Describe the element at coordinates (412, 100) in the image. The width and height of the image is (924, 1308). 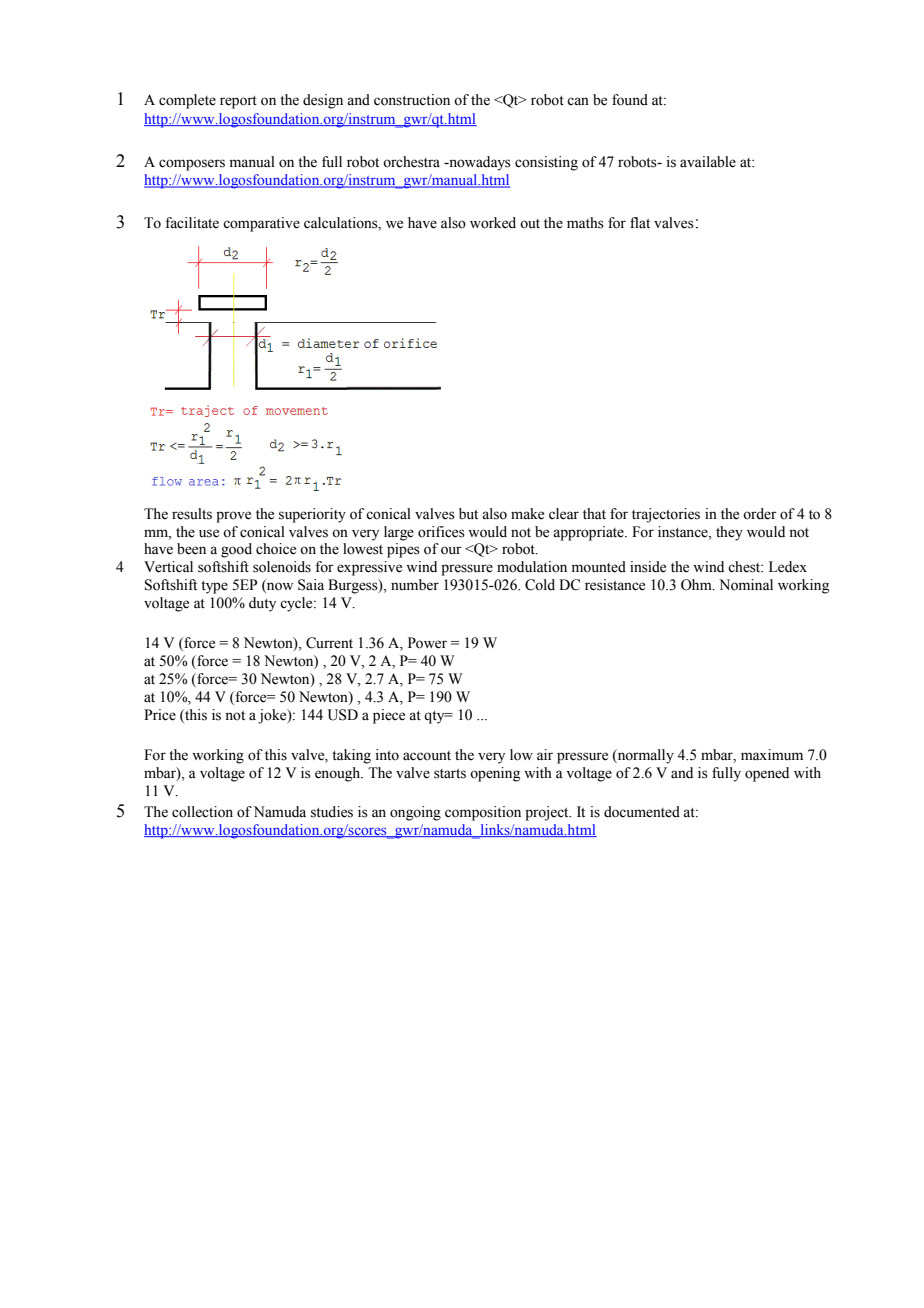
I see `construction` at that location.
